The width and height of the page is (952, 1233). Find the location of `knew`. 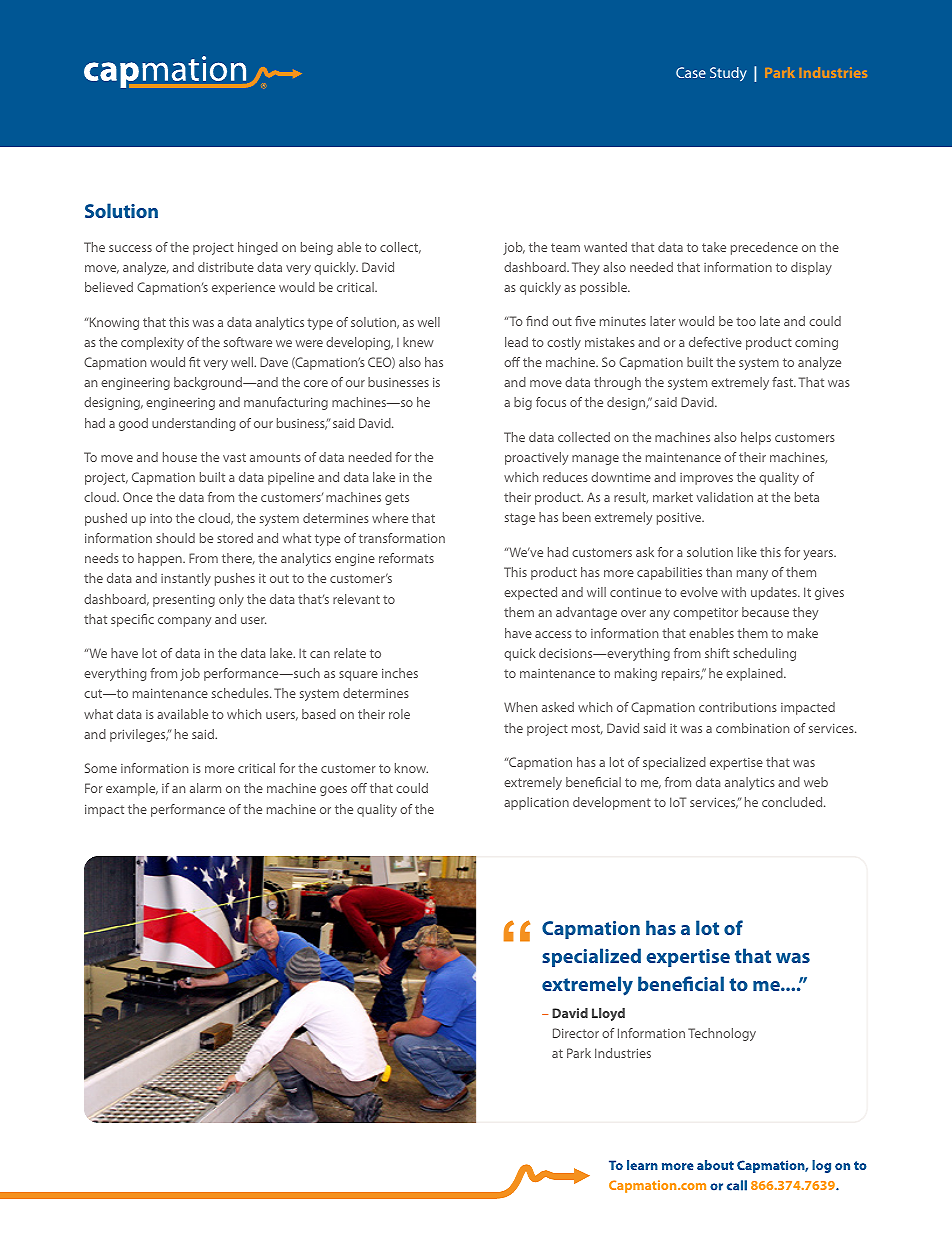

knew is located at coordinates (418, 342).
